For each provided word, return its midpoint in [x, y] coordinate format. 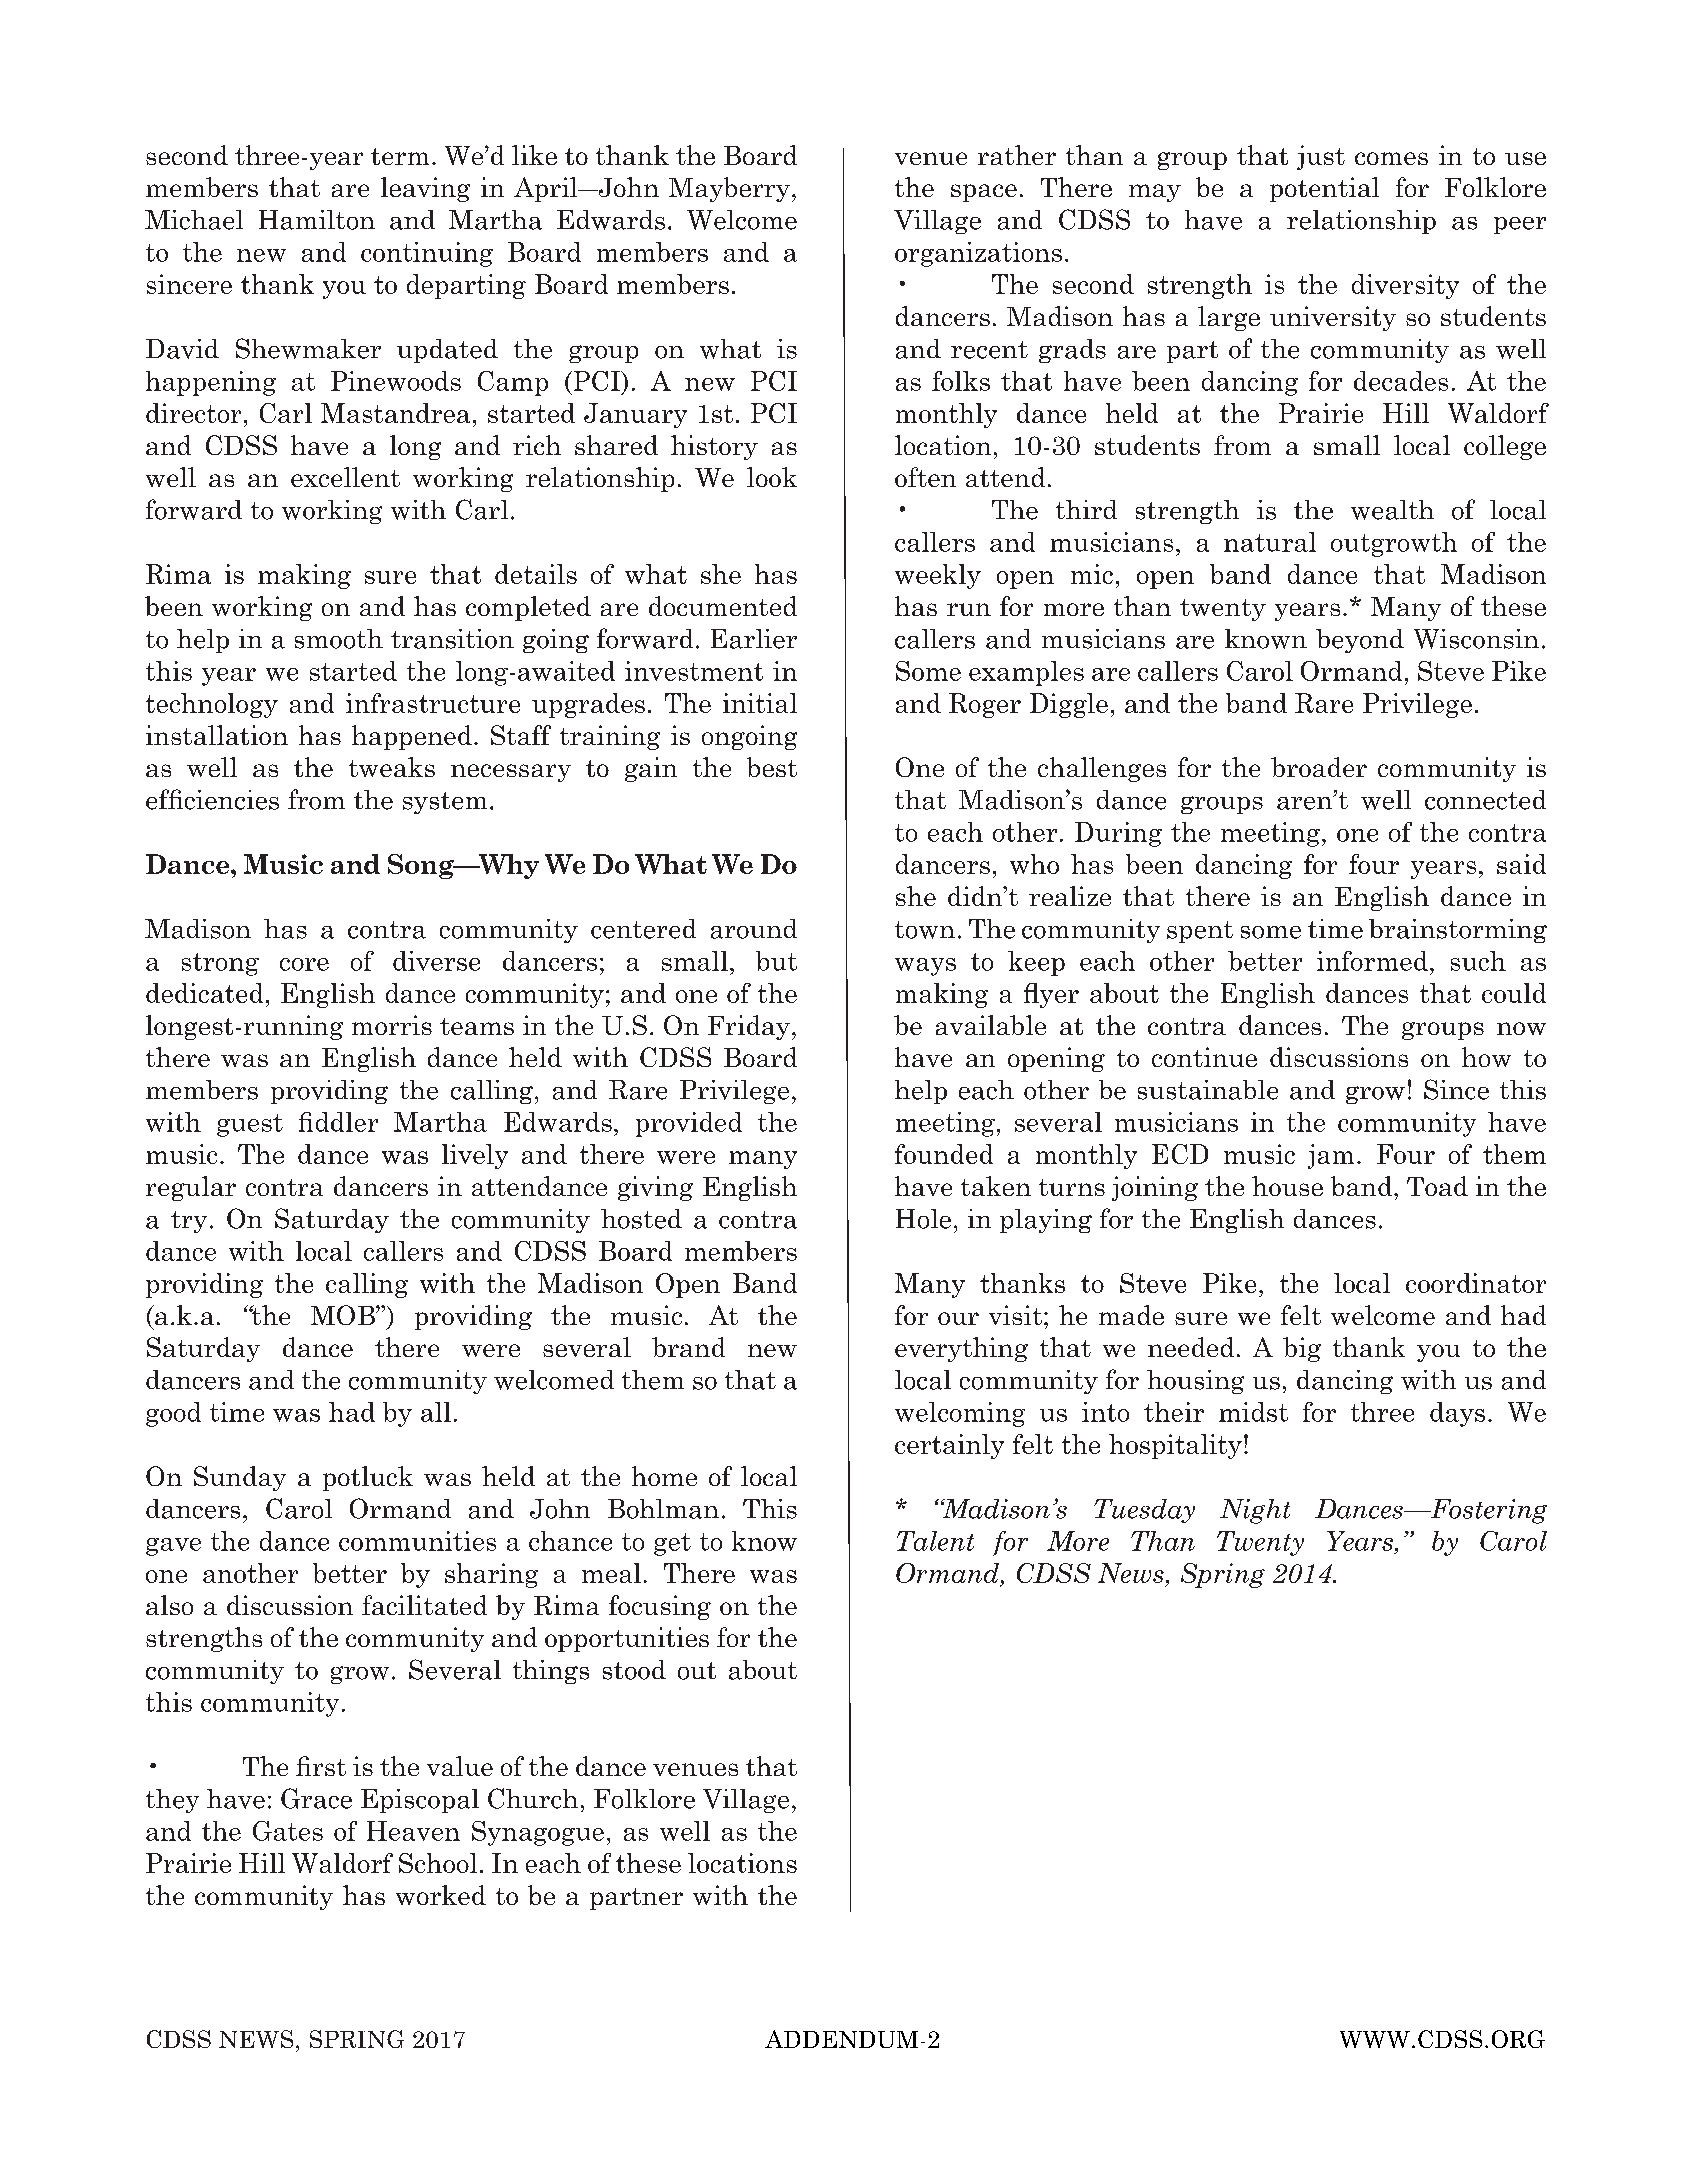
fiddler [338, 1122]
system [445, 803]
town [925, 930]
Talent [935, 1541]
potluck [368, 1478]
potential [1324, 189]
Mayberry [729, 189]
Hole [923, 1219]
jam [1331, 1156]
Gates [288, 1831]
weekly [938, 576]
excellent [345, 477]
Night [1255, 1511]
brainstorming [1458, 931]
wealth [1392, 510]
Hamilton [317, 220]
